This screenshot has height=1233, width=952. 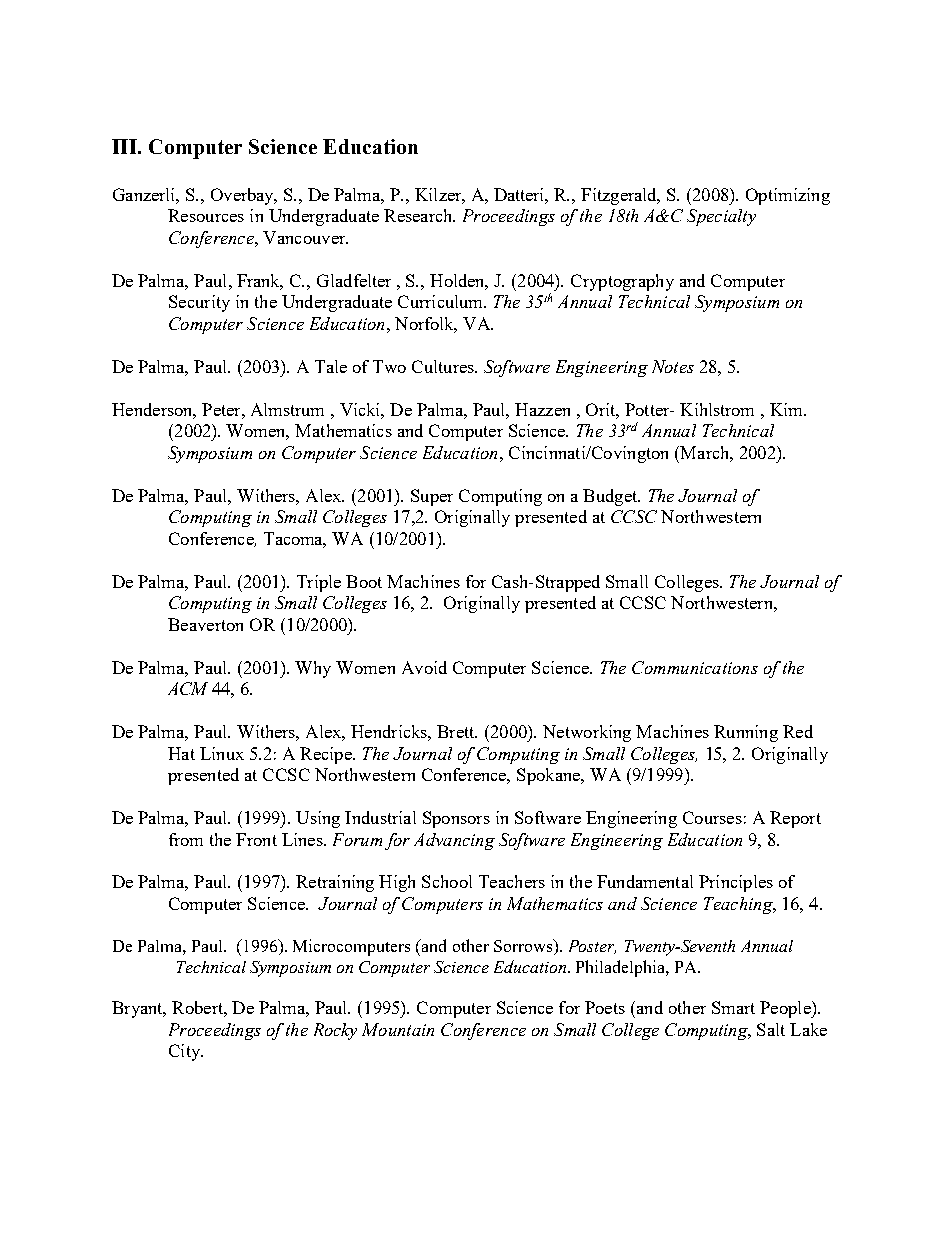 What do you see at coordinates (205, 624) in the screenshot?
I see `Beaverton` at bounding box center [205, 624].
